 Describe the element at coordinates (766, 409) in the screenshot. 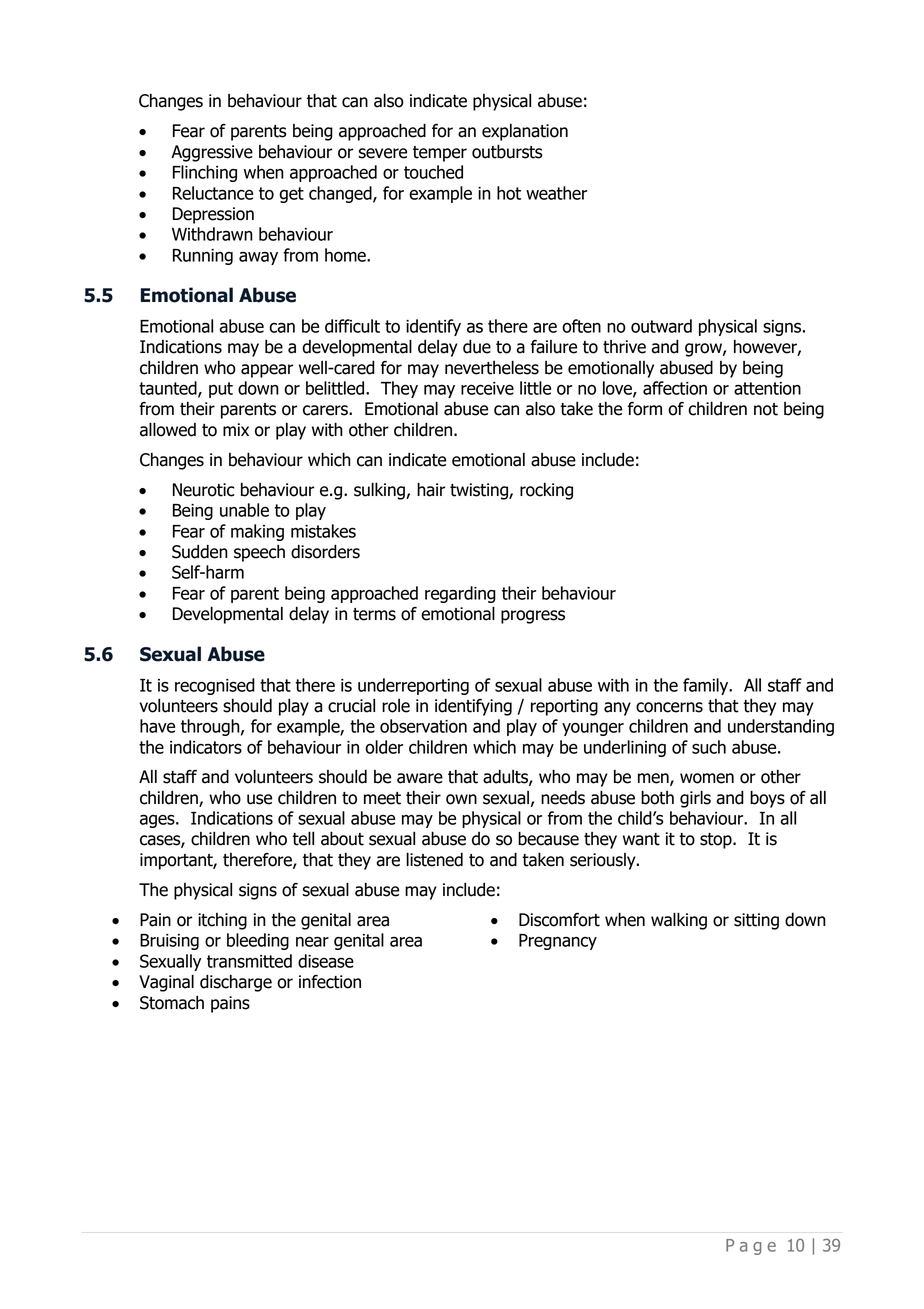

I see `not` at that location.
